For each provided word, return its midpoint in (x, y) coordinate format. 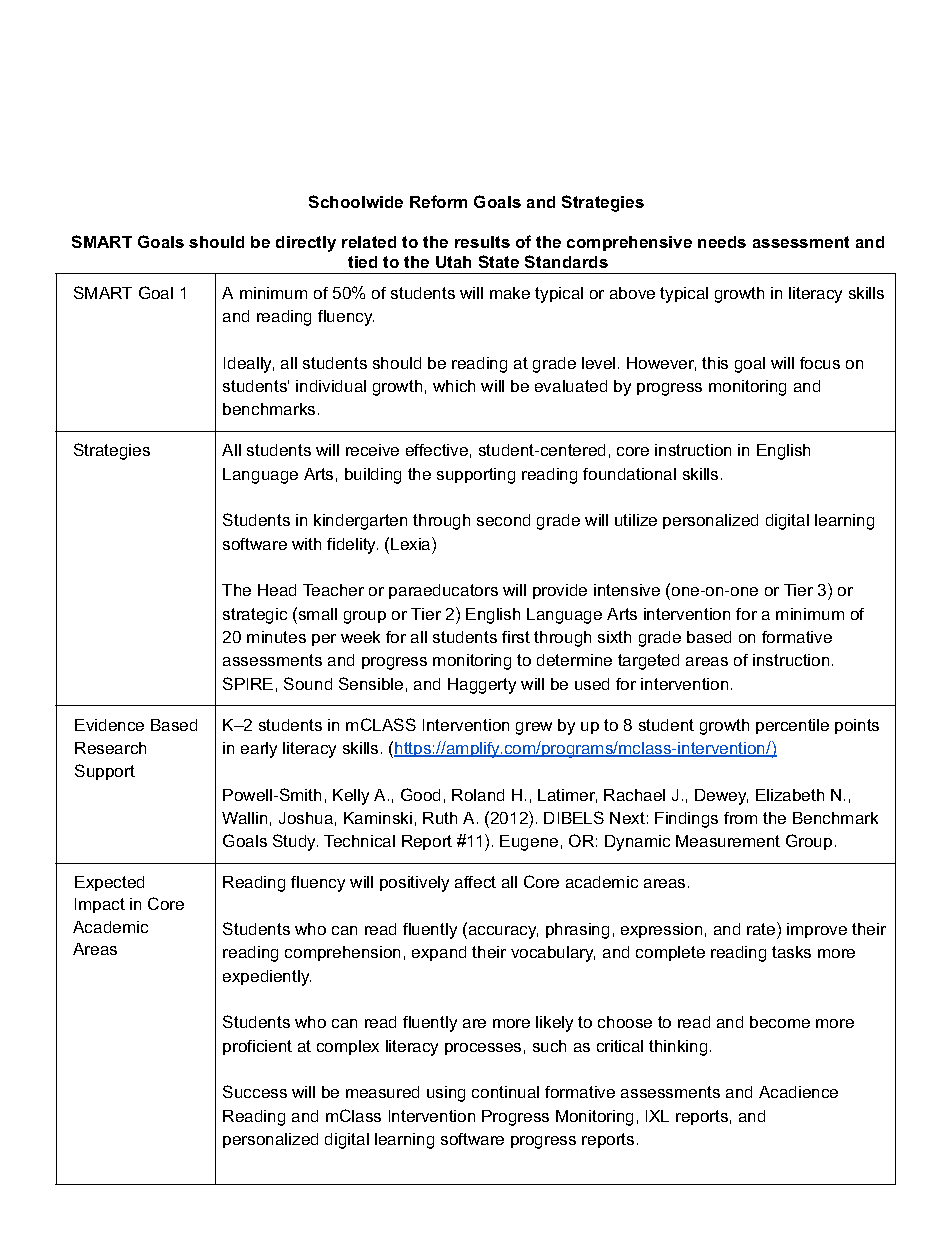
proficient (257, 1047)
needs (722, 242)
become (780, 1022)
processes (483, 1049)
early (259, 750)
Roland (478, 795)
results (482, 242)
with (306, 544)
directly (306, 244)
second (503, 520)
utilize (636, 520)
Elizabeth (790, 795)
